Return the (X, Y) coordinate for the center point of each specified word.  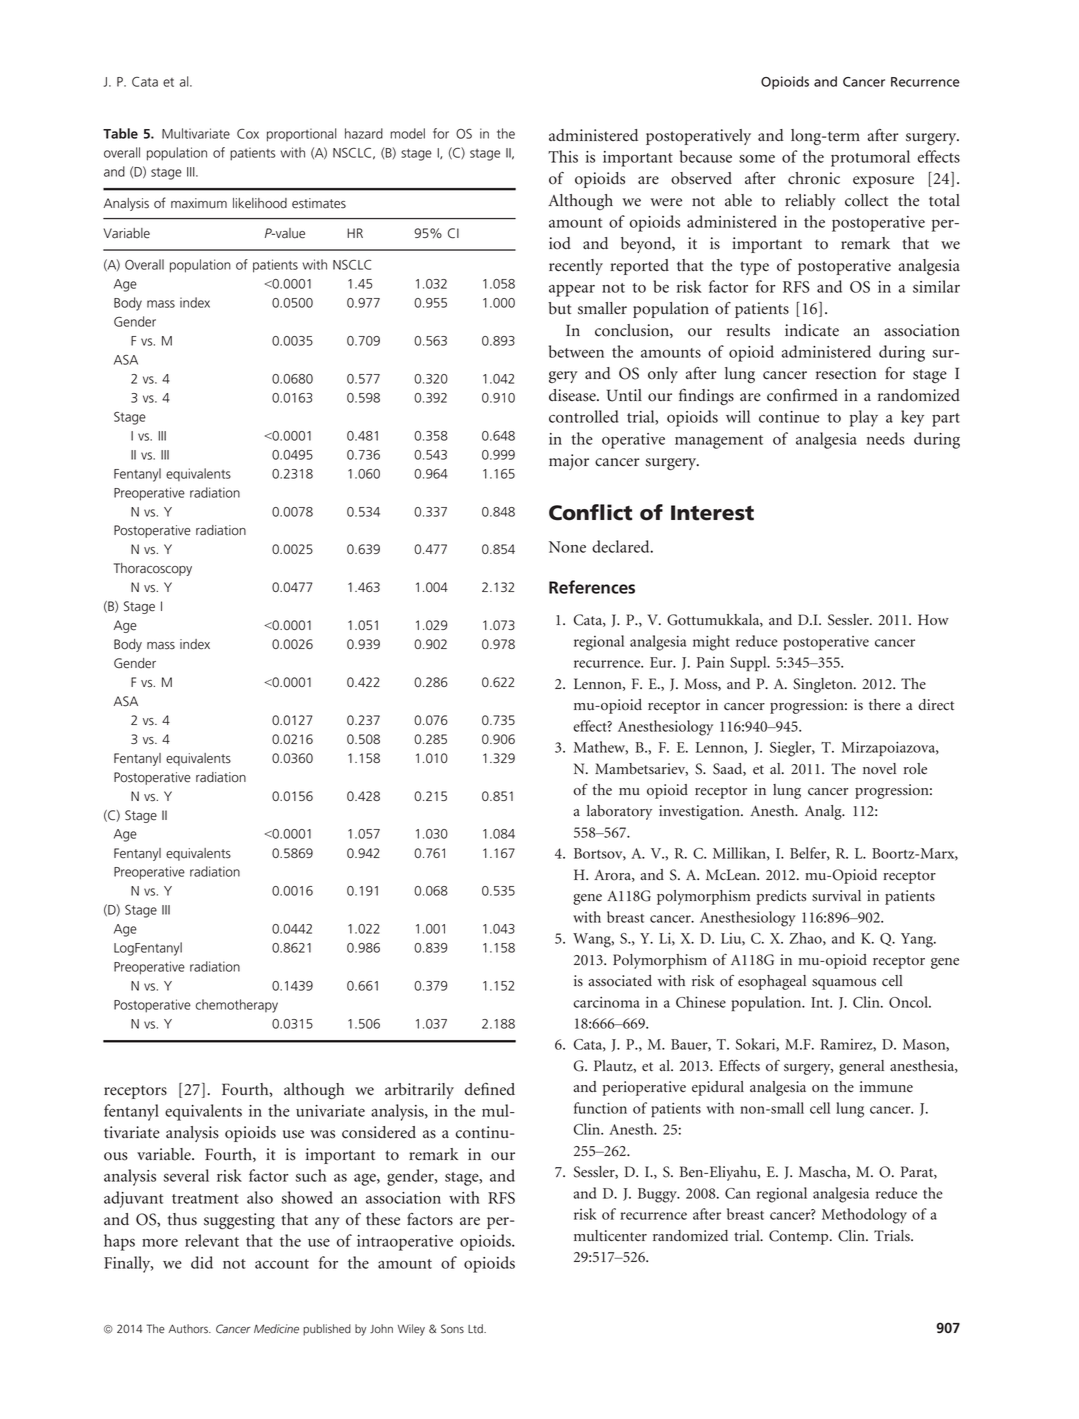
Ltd (476, 1328)
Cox (248, 133)
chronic (814, 178)
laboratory (619, 812)
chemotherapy (237, 1006)
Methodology (864, 1216)
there (884, 705)
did (202, 1262)
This (563, 156)
